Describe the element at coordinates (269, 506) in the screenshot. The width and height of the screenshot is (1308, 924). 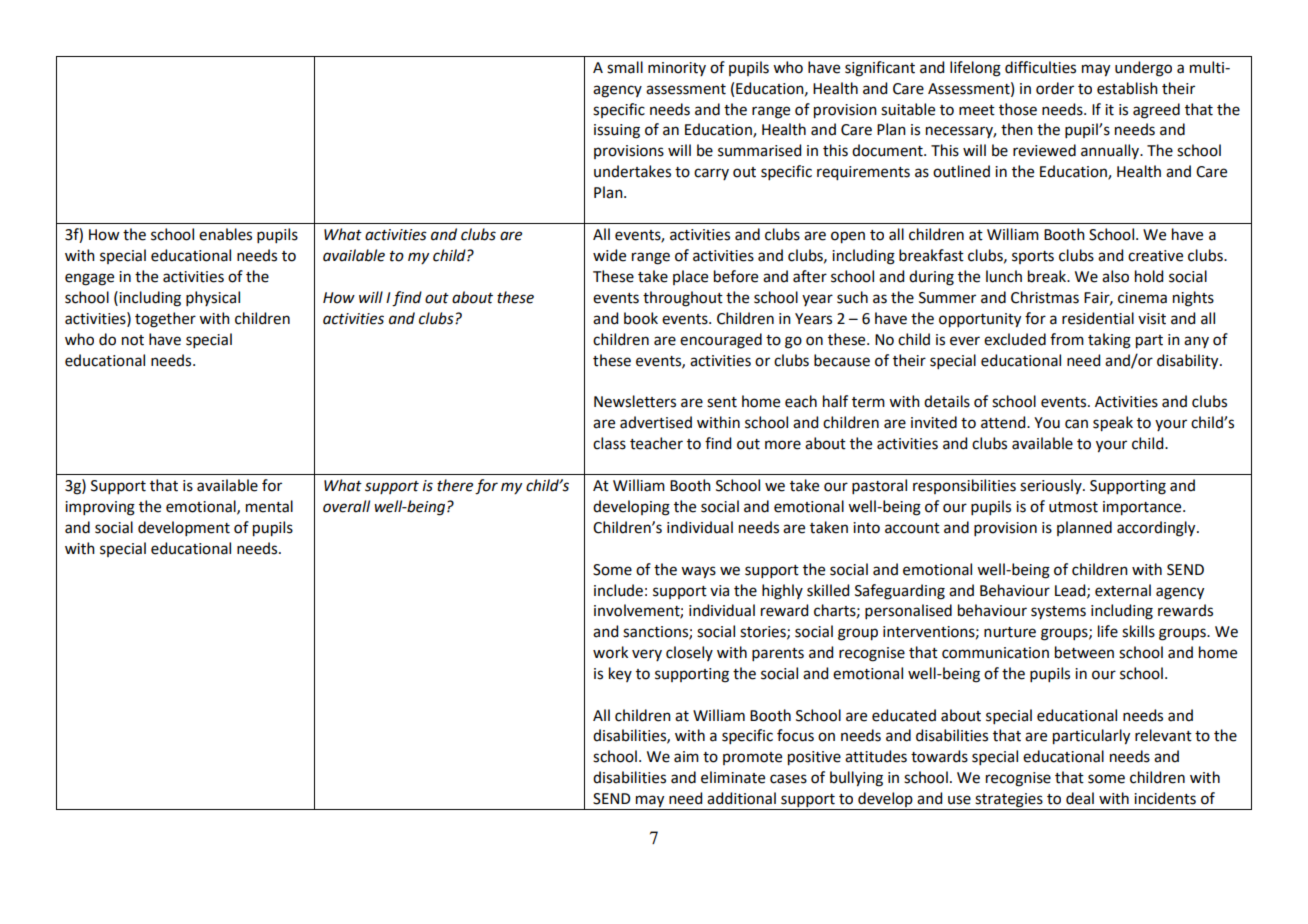
I see `mental` at that location.
